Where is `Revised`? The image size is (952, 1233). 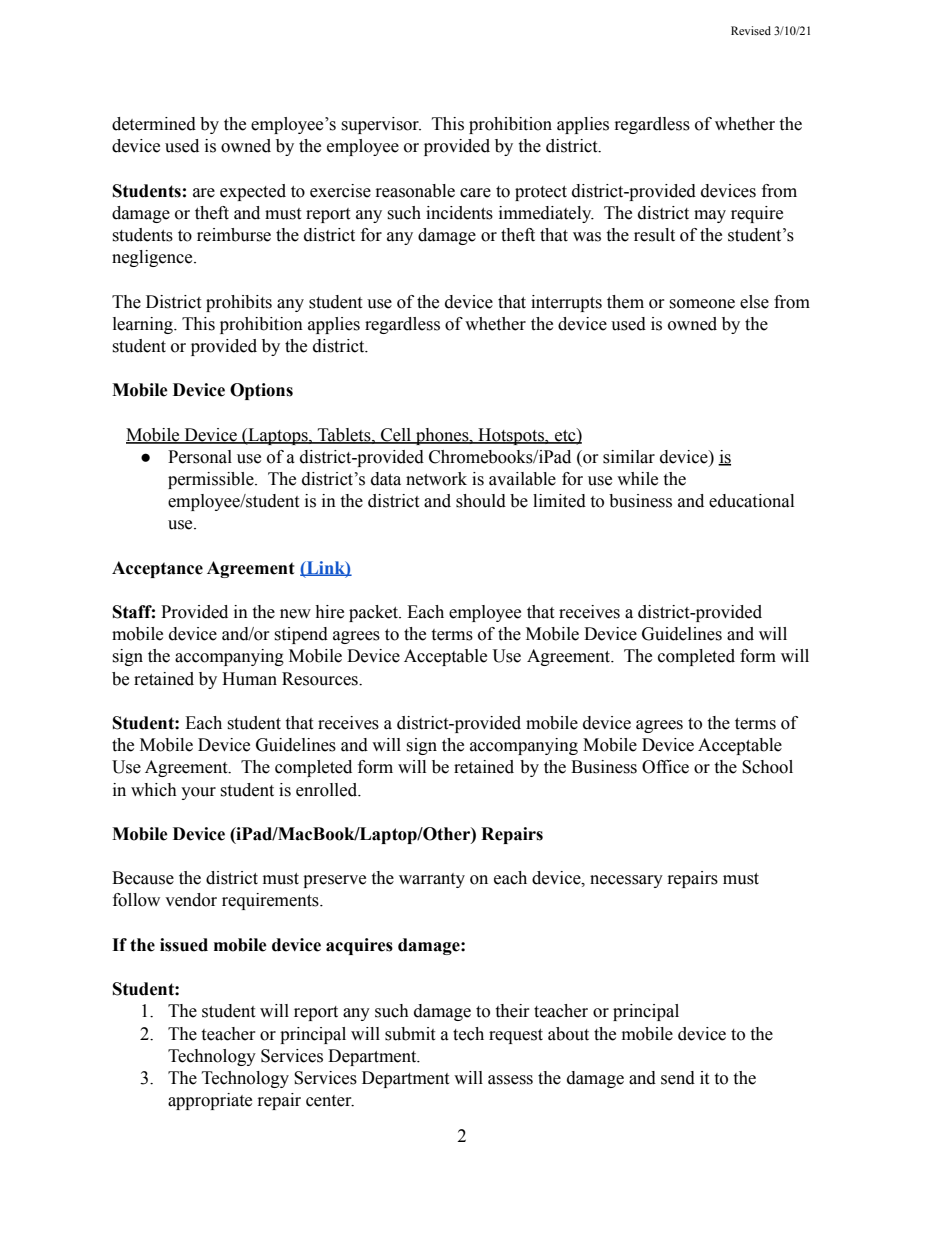
Revised is located at coordinates (751, 30).
